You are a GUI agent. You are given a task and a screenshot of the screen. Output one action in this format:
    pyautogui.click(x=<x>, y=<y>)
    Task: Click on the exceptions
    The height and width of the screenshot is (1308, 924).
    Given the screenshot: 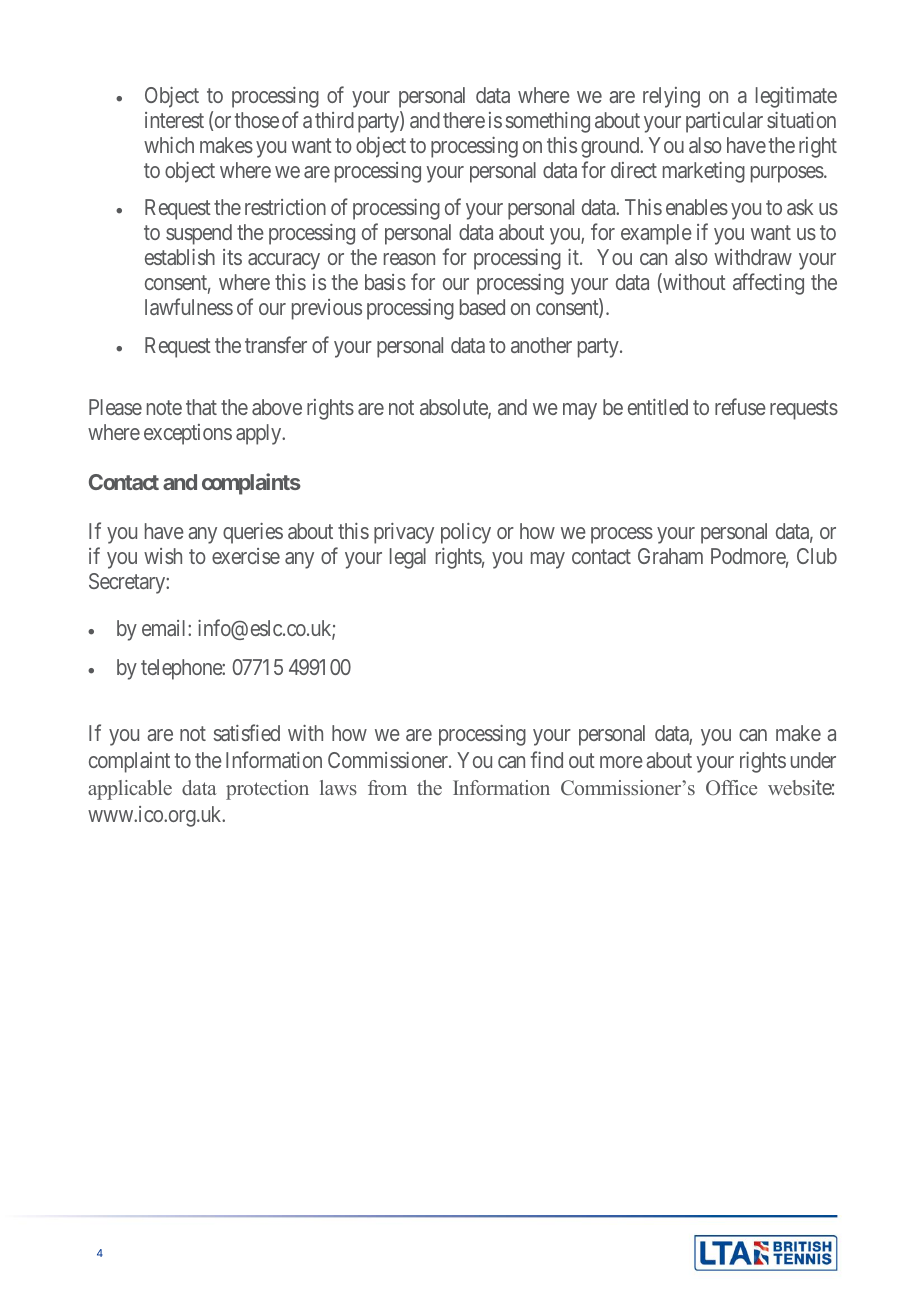 What is the action you would take?
    pyautogui.click(x=188, y=434)
